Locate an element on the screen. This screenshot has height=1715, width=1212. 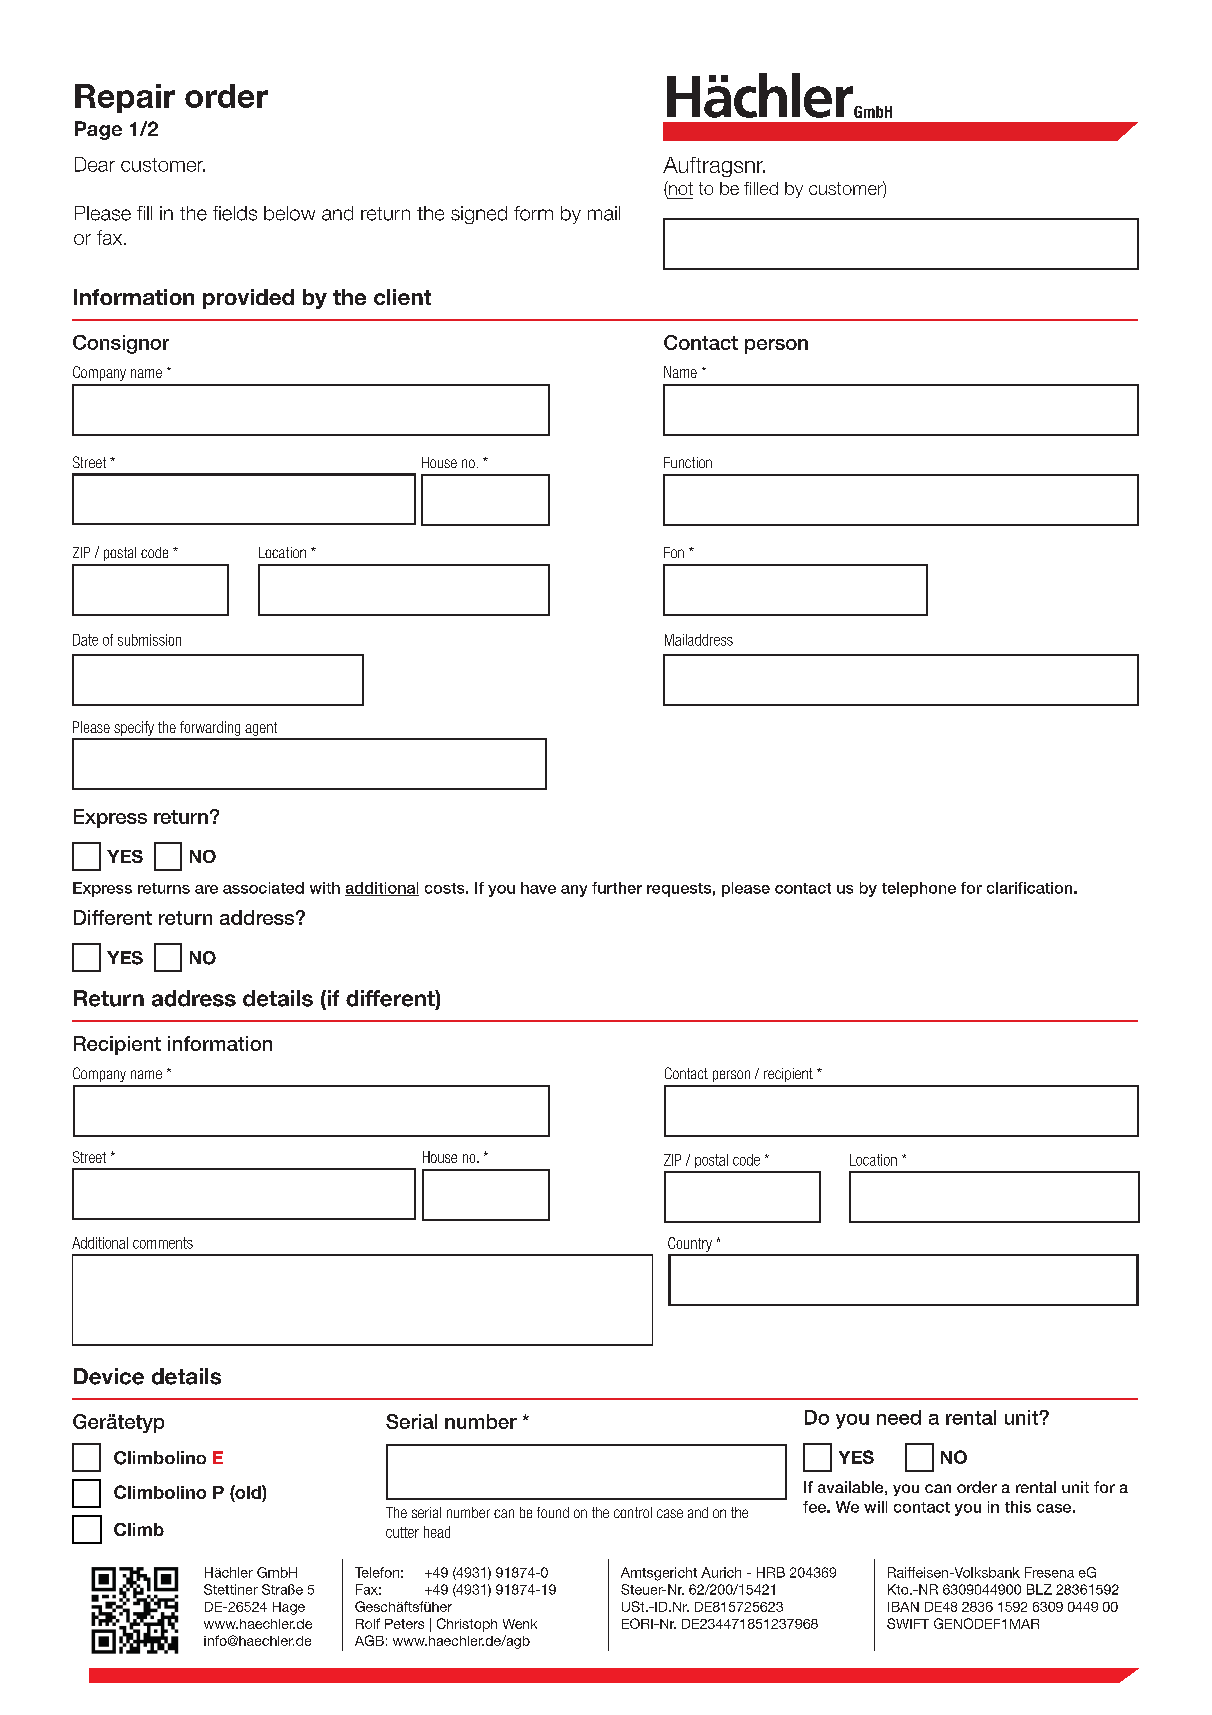
Function is located at coordinates (688, 462).
